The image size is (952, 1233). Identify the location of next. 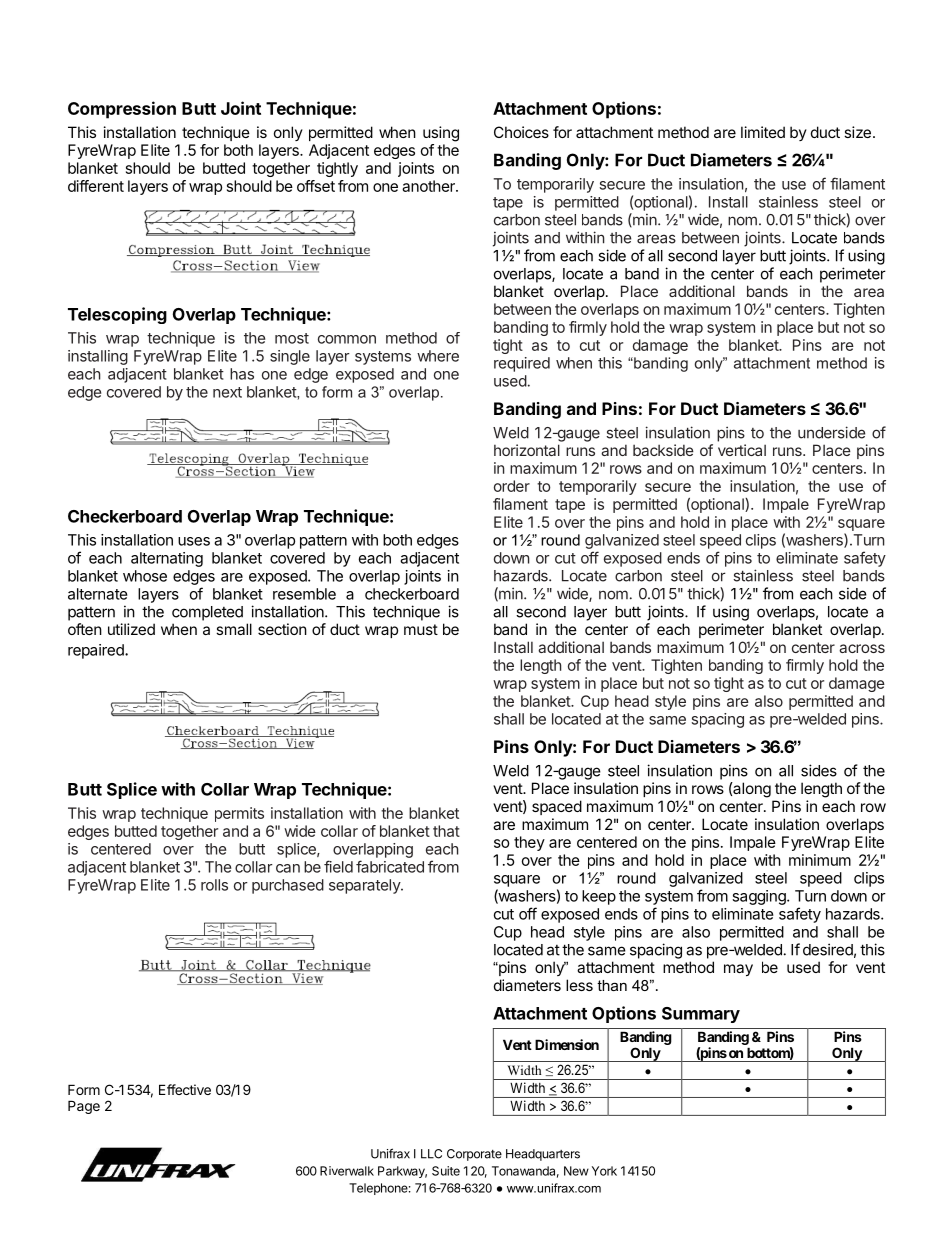
(227, 392).
